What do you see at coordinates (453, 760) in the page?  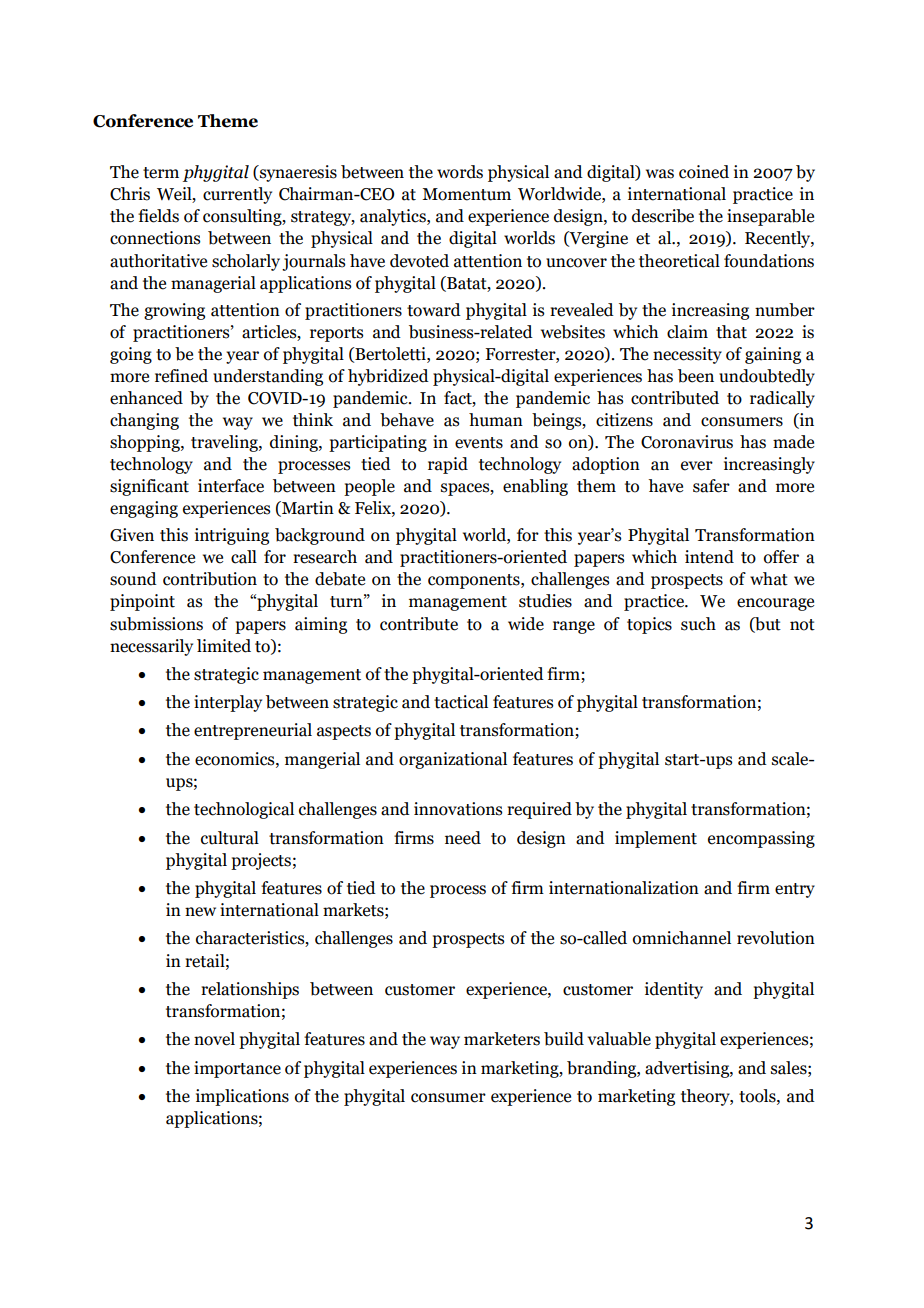 I see `organizational` at bounding box center [453, 760].
